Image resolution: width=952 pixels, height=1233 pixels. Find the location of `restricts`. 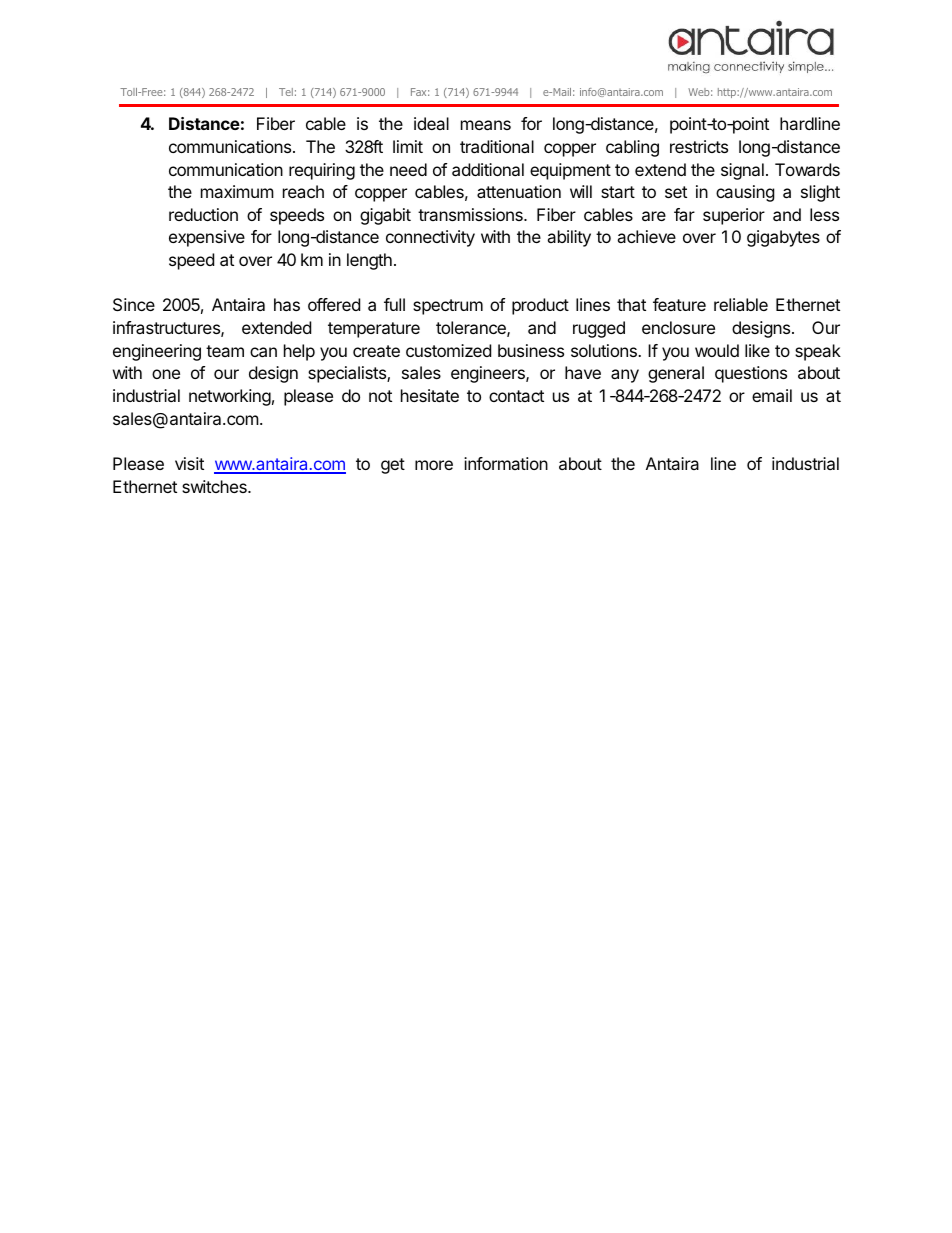

restricts is located at coordinates (699, 146).
